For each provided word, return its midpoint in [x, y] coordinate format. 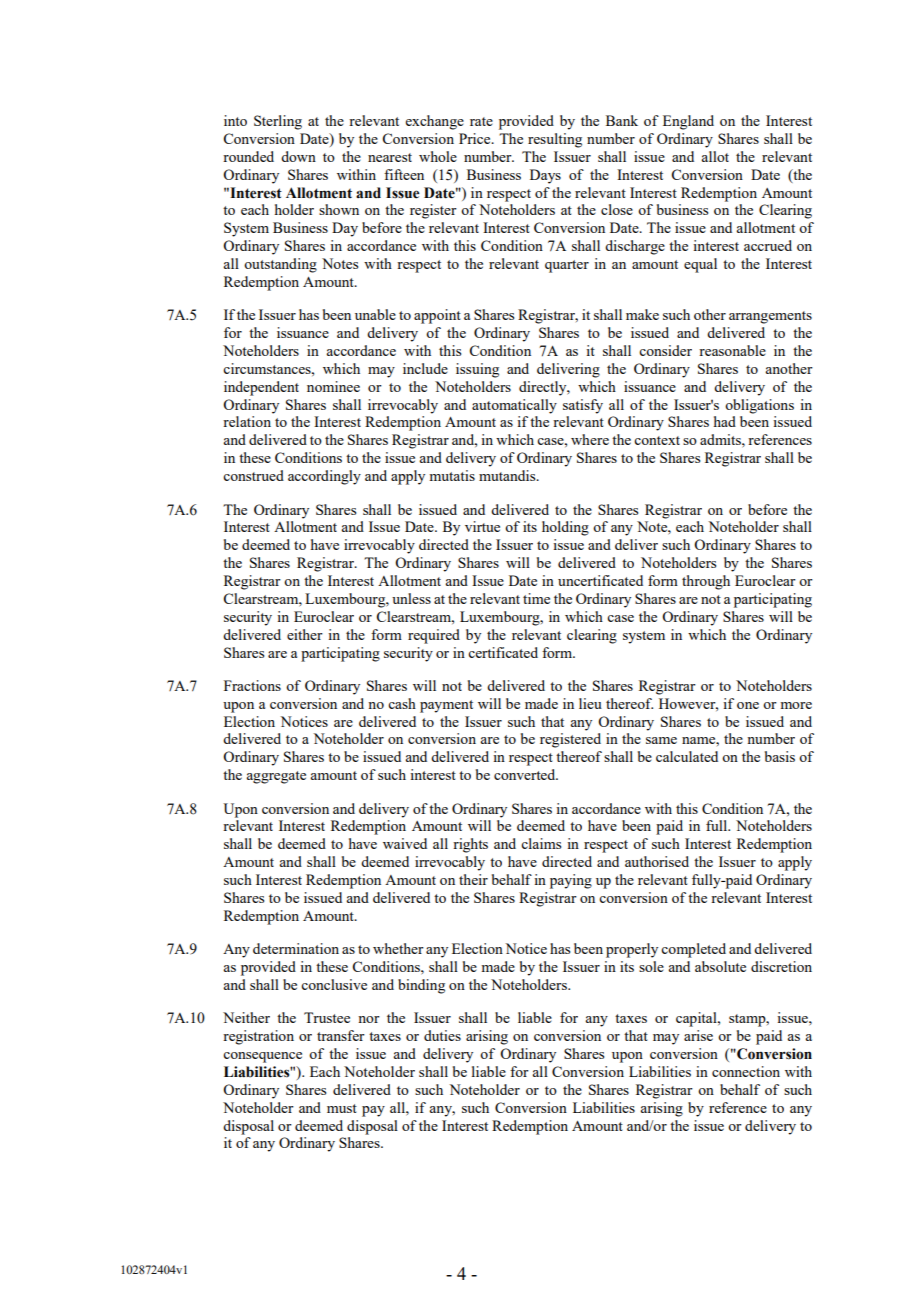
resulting [555, 140]
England [688, 122]
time [536, 598]
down [298, 156]
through [706, 582]
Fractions [252, 685]
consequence [262, 1057]
